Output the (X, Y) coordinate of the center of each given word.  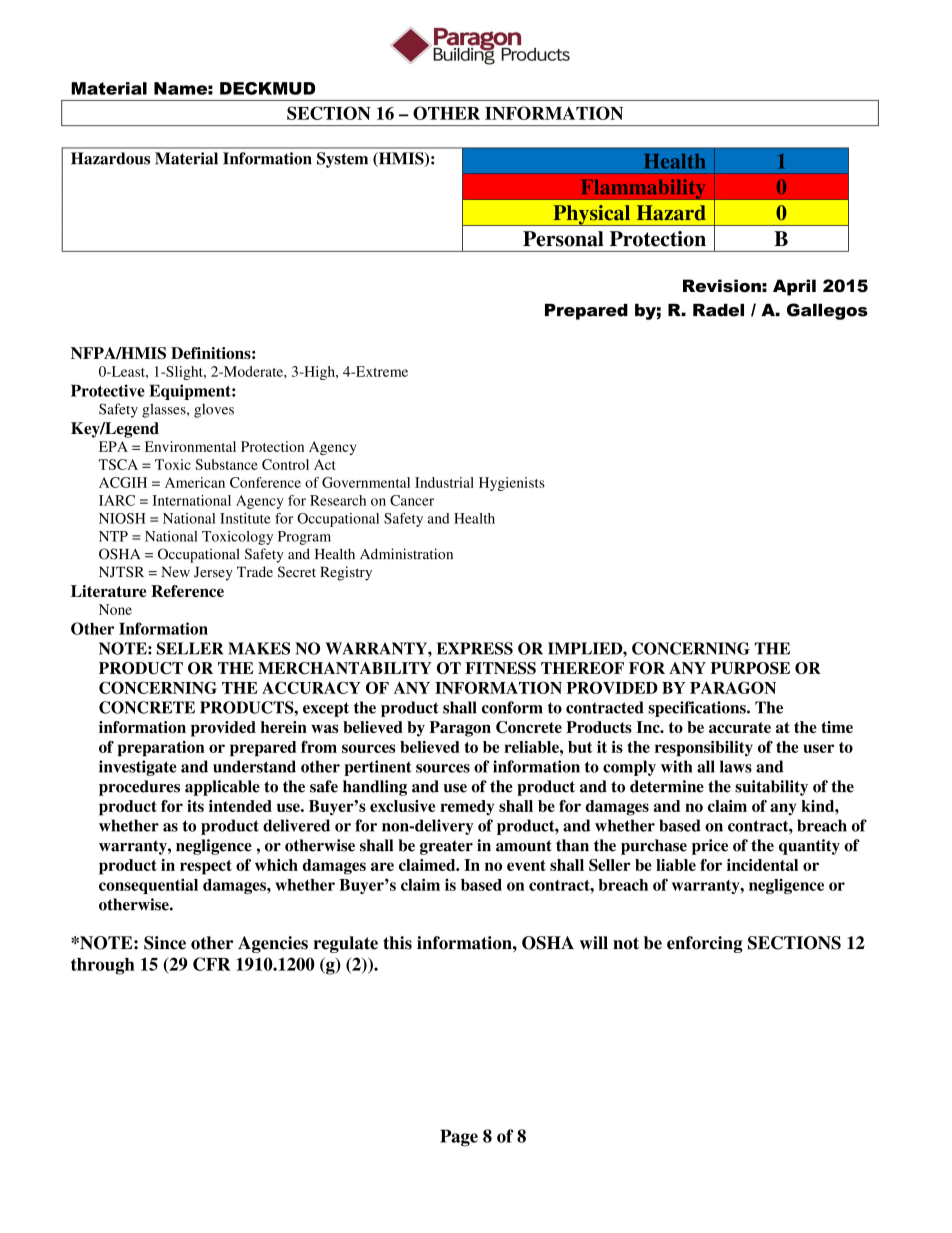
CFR (212, 964)
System (342, 160)
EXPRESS (475, 648)
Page (459, 1138)
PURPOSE (750, 668)
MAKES (259, 648)
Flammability (643, 189)
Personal (563, 239)
